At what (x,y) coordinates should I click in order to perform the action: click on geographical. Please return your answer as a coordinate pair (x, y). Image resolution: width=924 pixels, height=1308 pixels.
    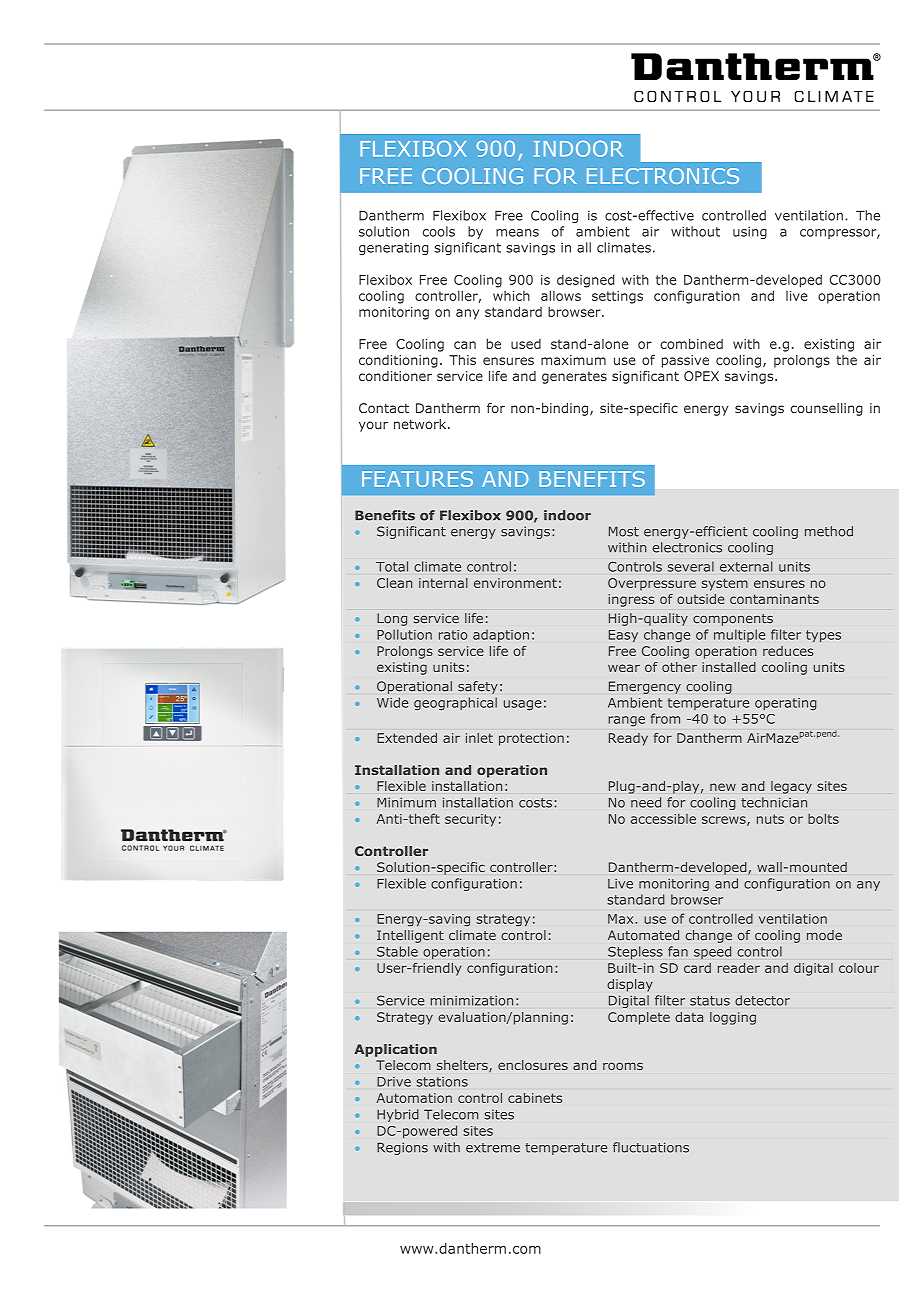
    Looking at the image, I should click on (455, 703).
